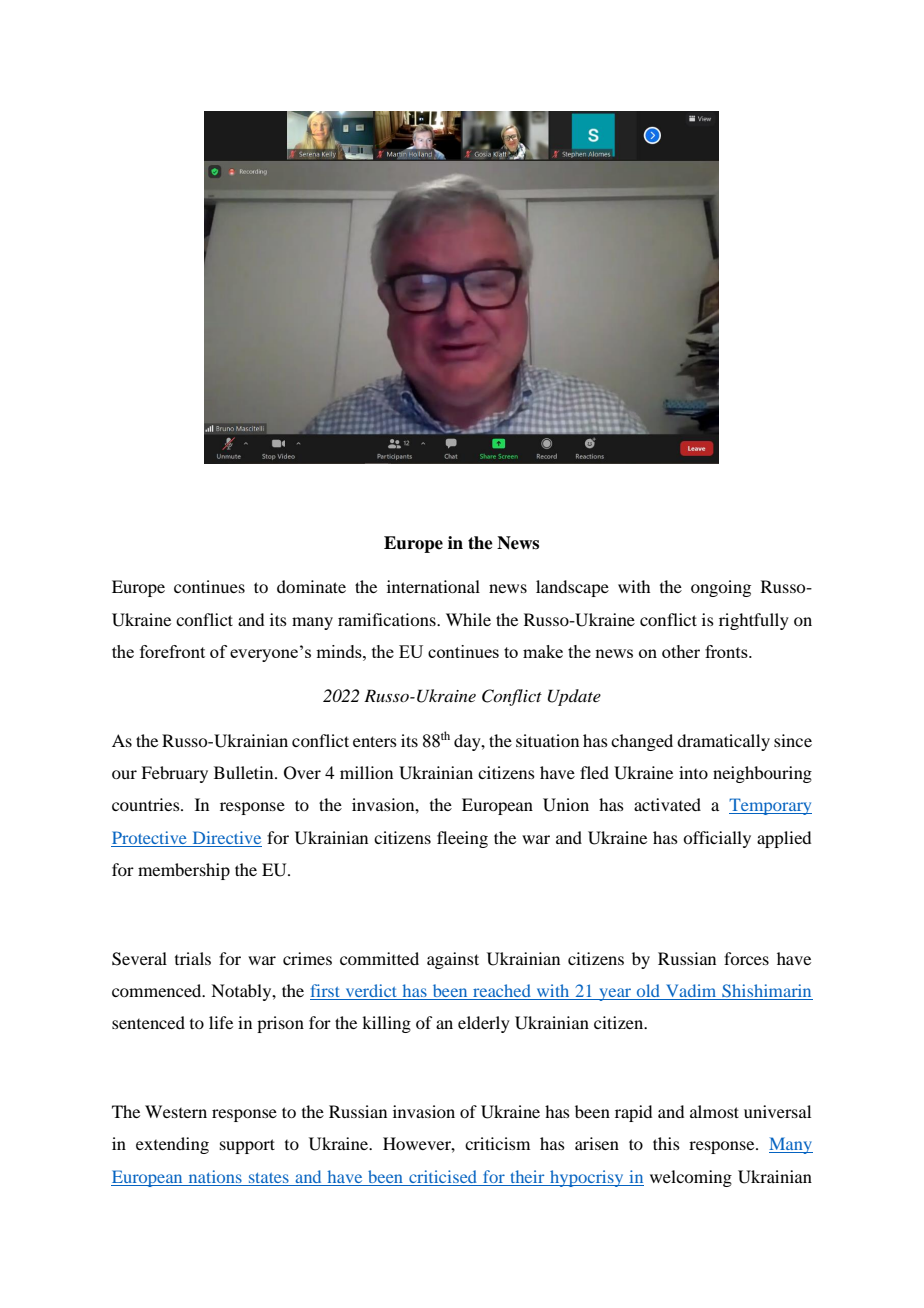 The image size is (924, 1308). What do you see at coordinates (443, 1176) in the image?
I see `criticised` at bounding box center [443, 1176].
